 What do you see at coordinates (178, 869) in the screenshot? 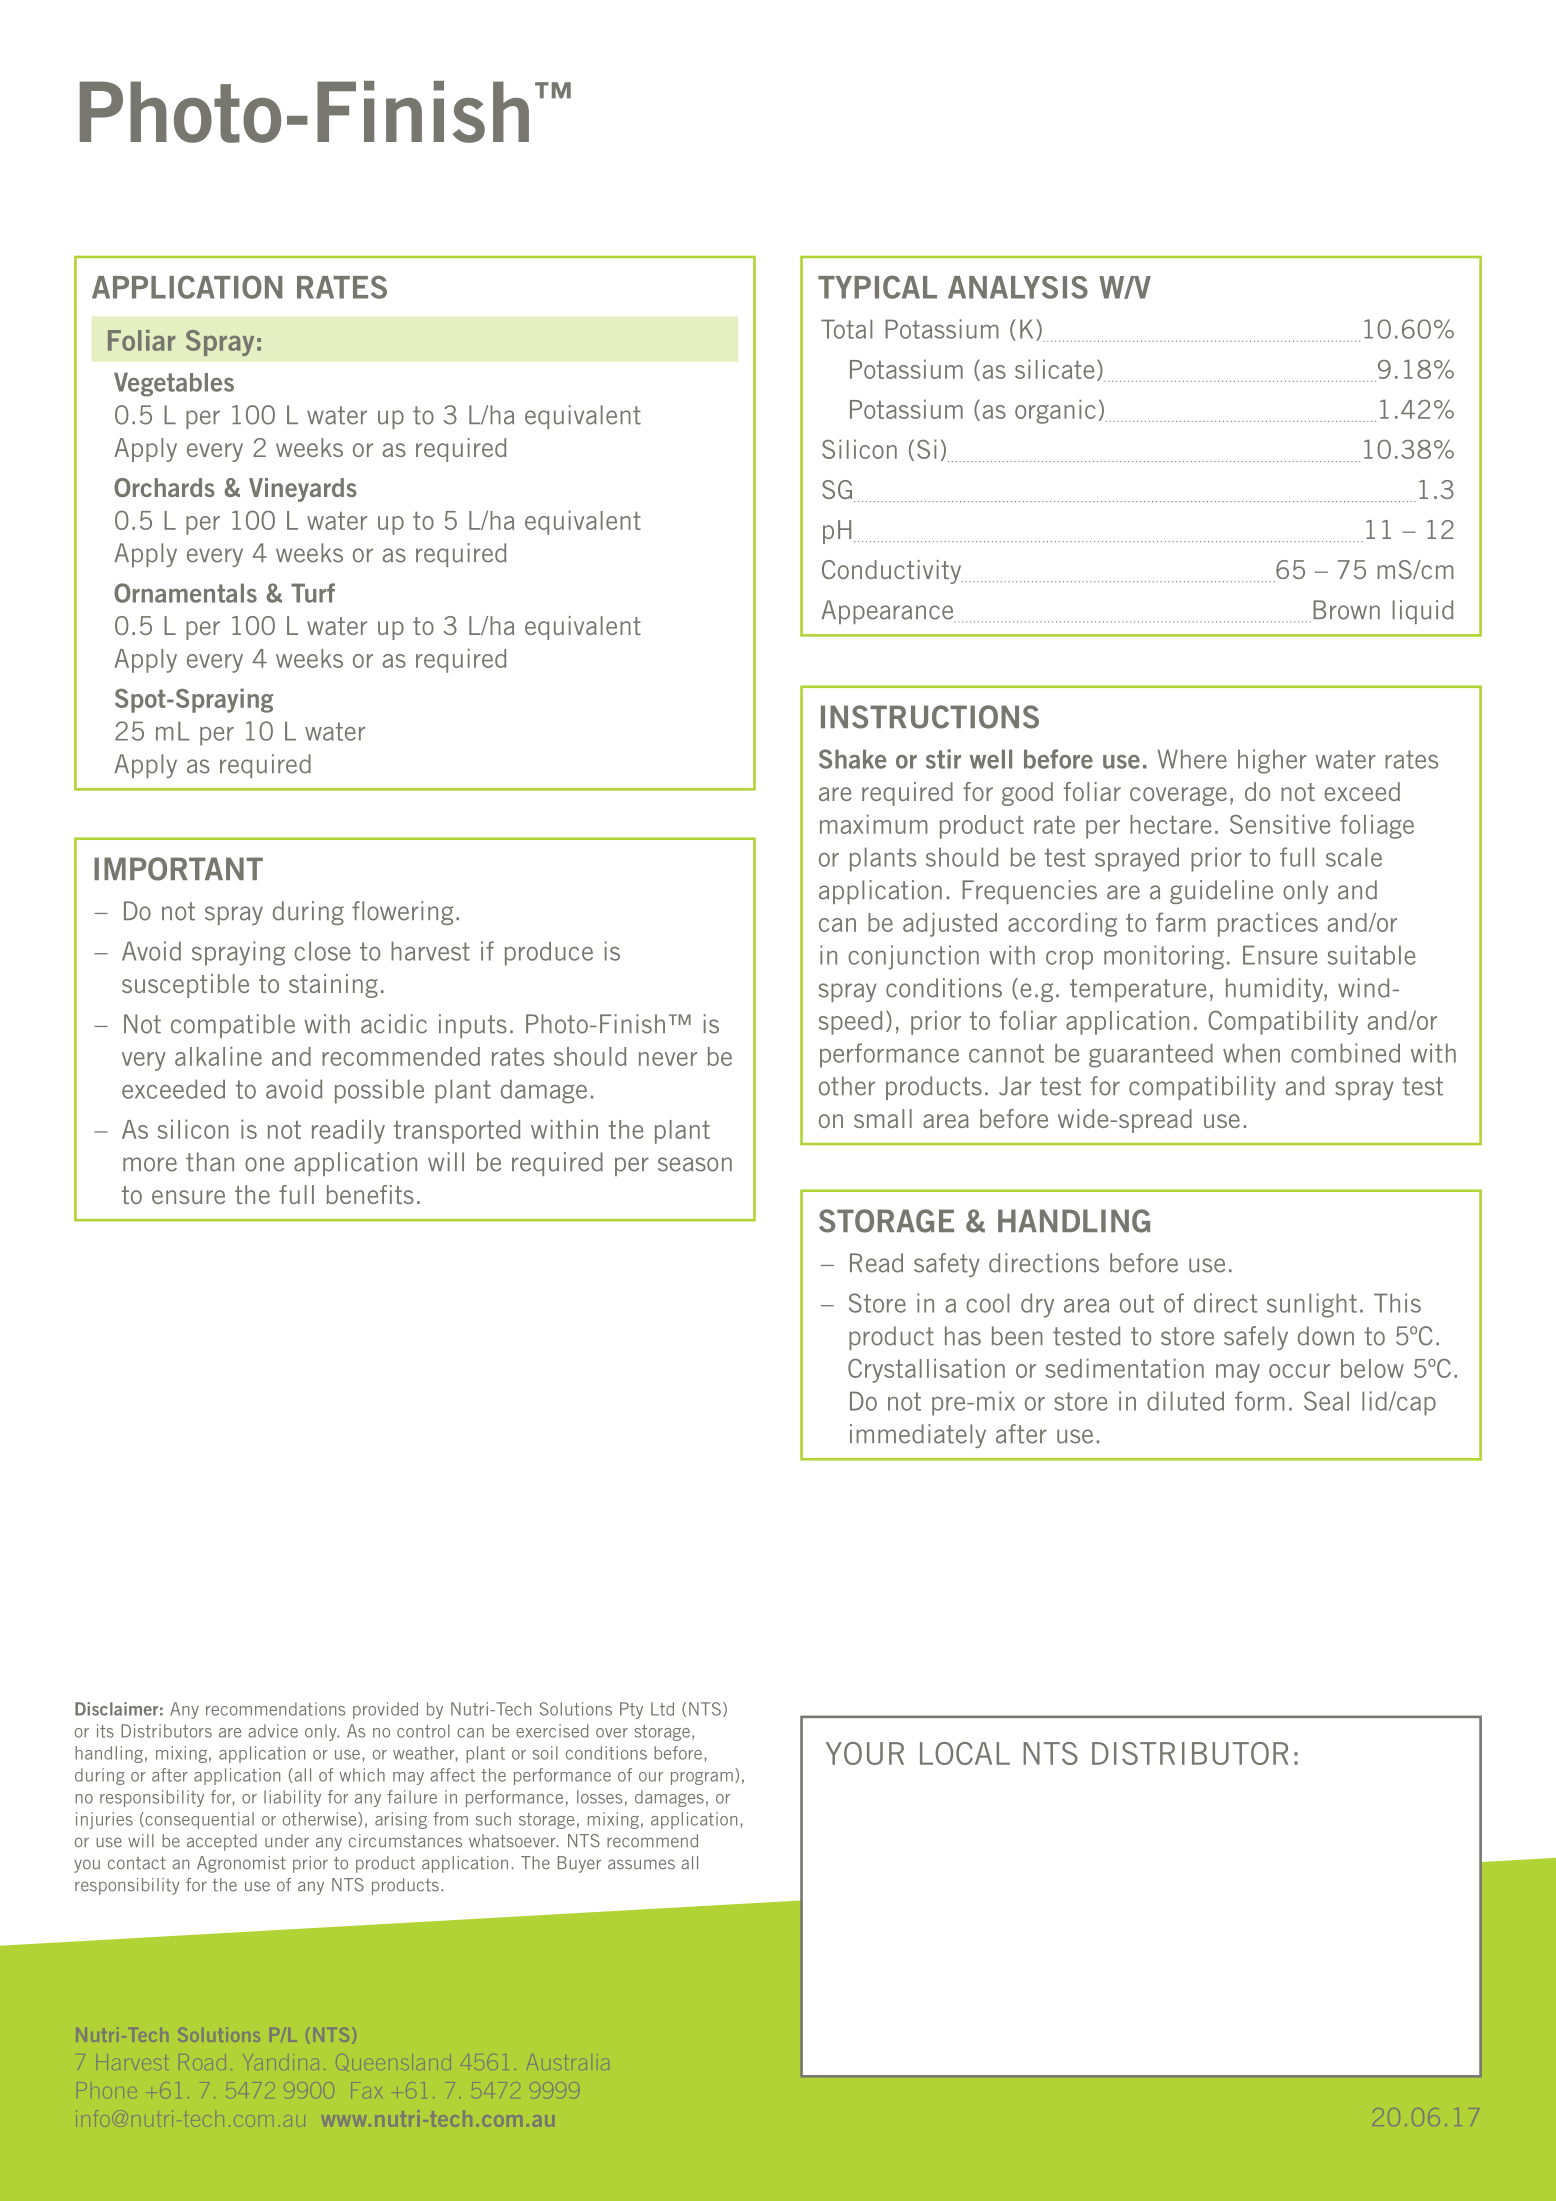
I see `IMPORTANT` at bounding box center [178, 869].
